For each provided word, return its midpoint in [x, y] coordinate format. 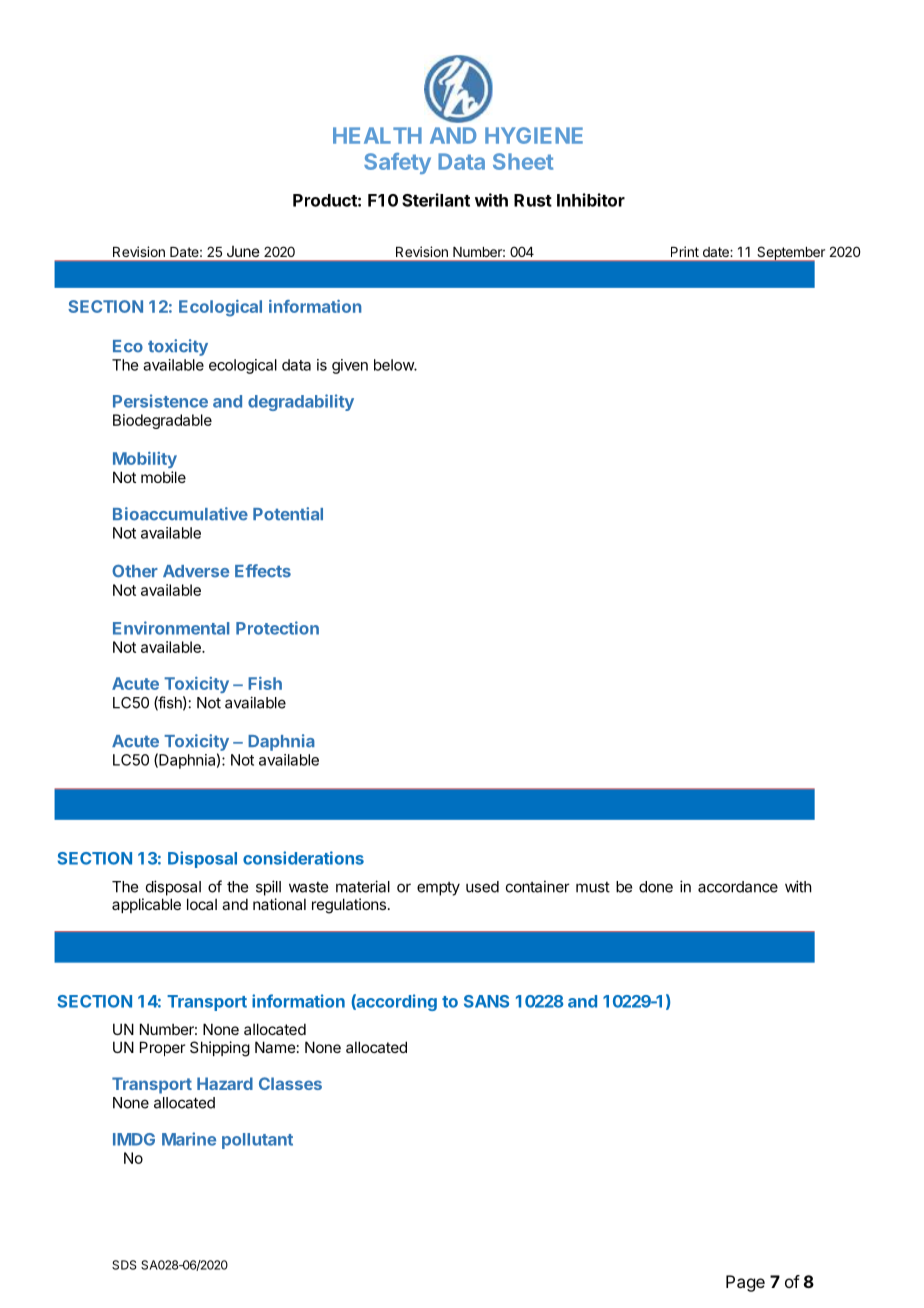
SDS [124, 1265]
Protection [277, 628]
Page [745, 1283]
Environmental [171, 628]
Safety [397, 163]
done [656, 887]
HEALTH [377, 135]
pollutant [257, 1141]
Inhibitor [591, 200]
